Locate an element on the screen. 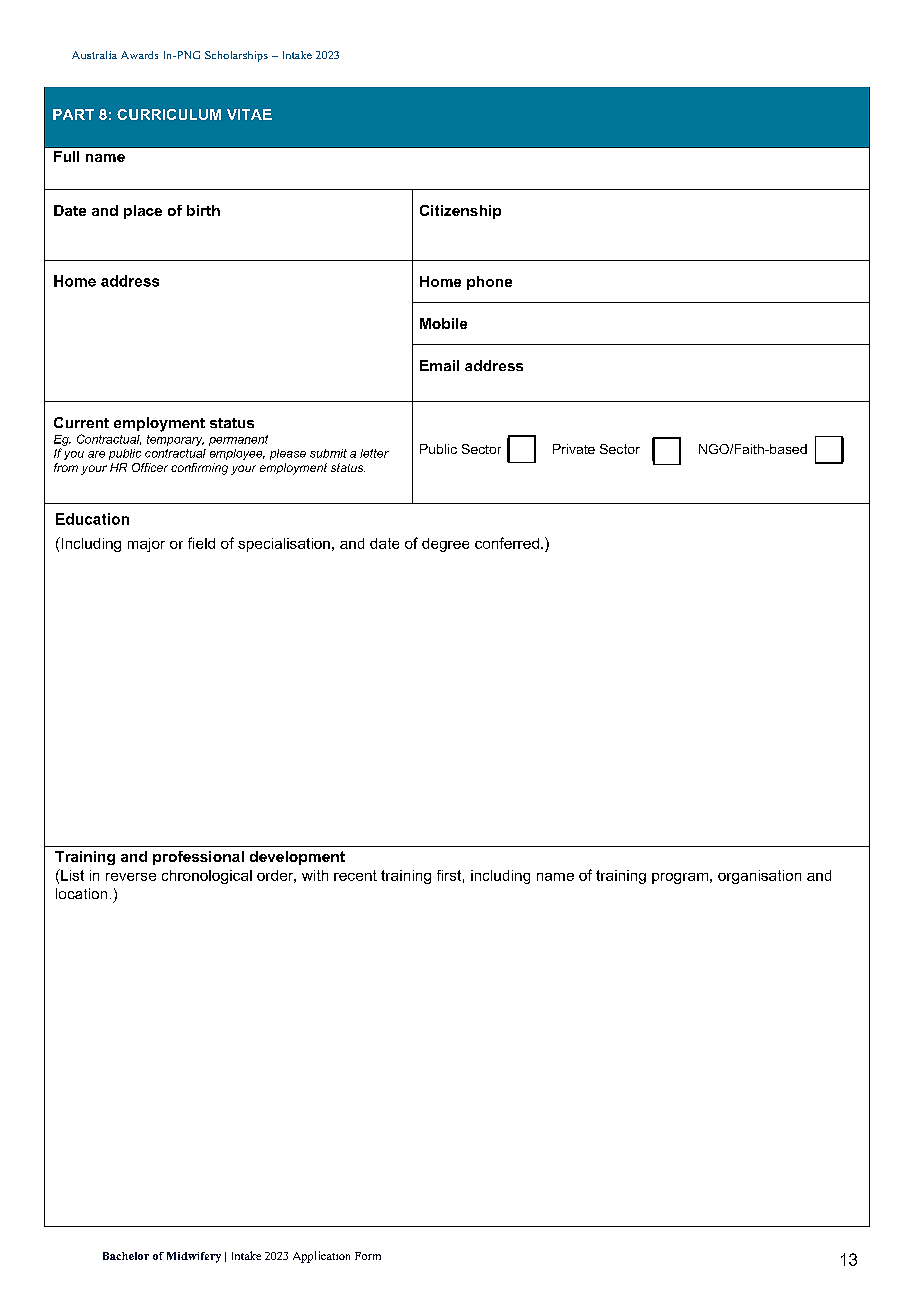 The width and height of the screenshot is (924, 1309). degree is located at coordinates (445, 545).
